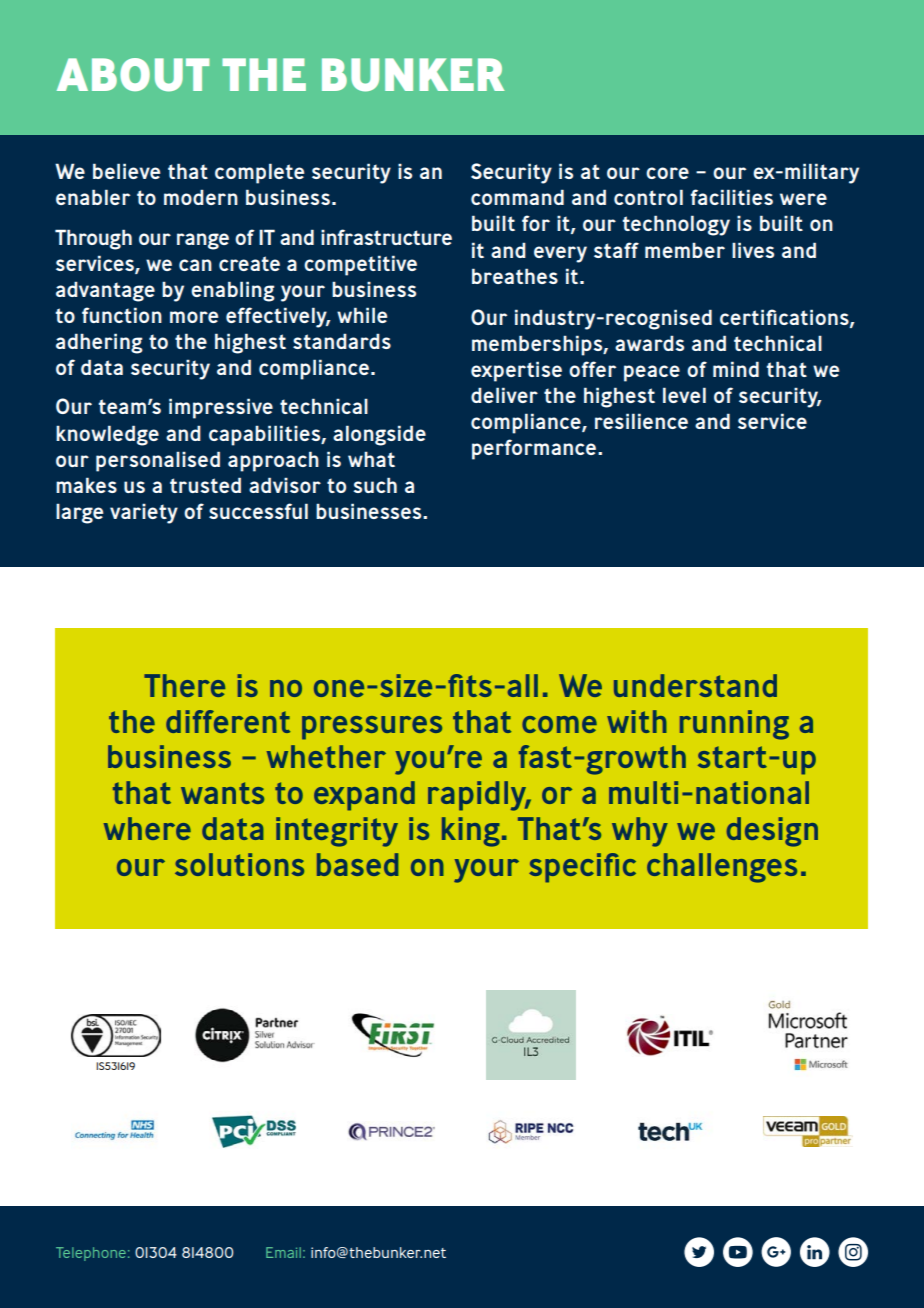 The width and height of the image is (924, 1308). Describe the element at coordinates (695, 685) in the image. I see `understand` at that location.
